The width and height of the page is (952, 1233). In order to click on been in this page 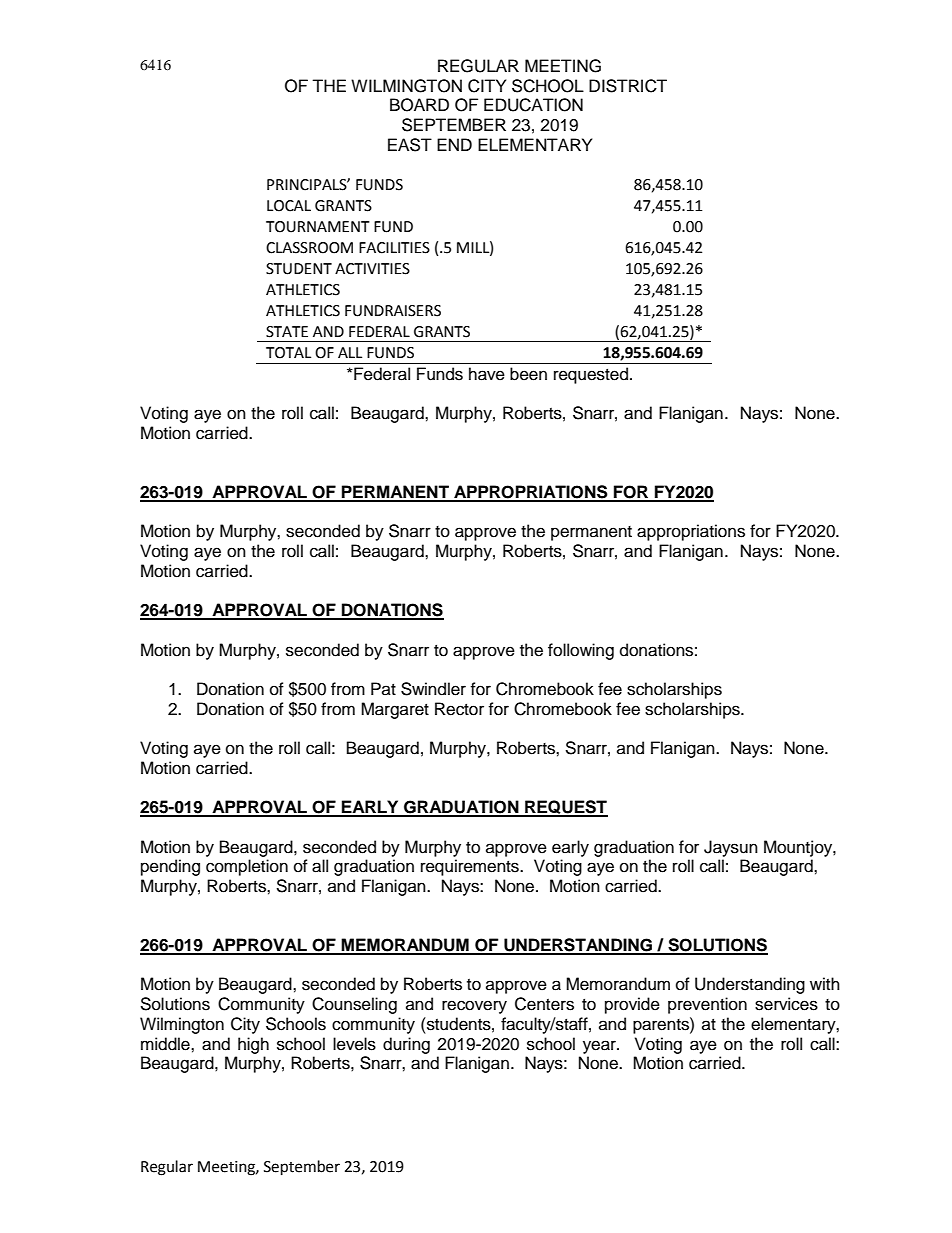, I will do `click(528, 374)`.
